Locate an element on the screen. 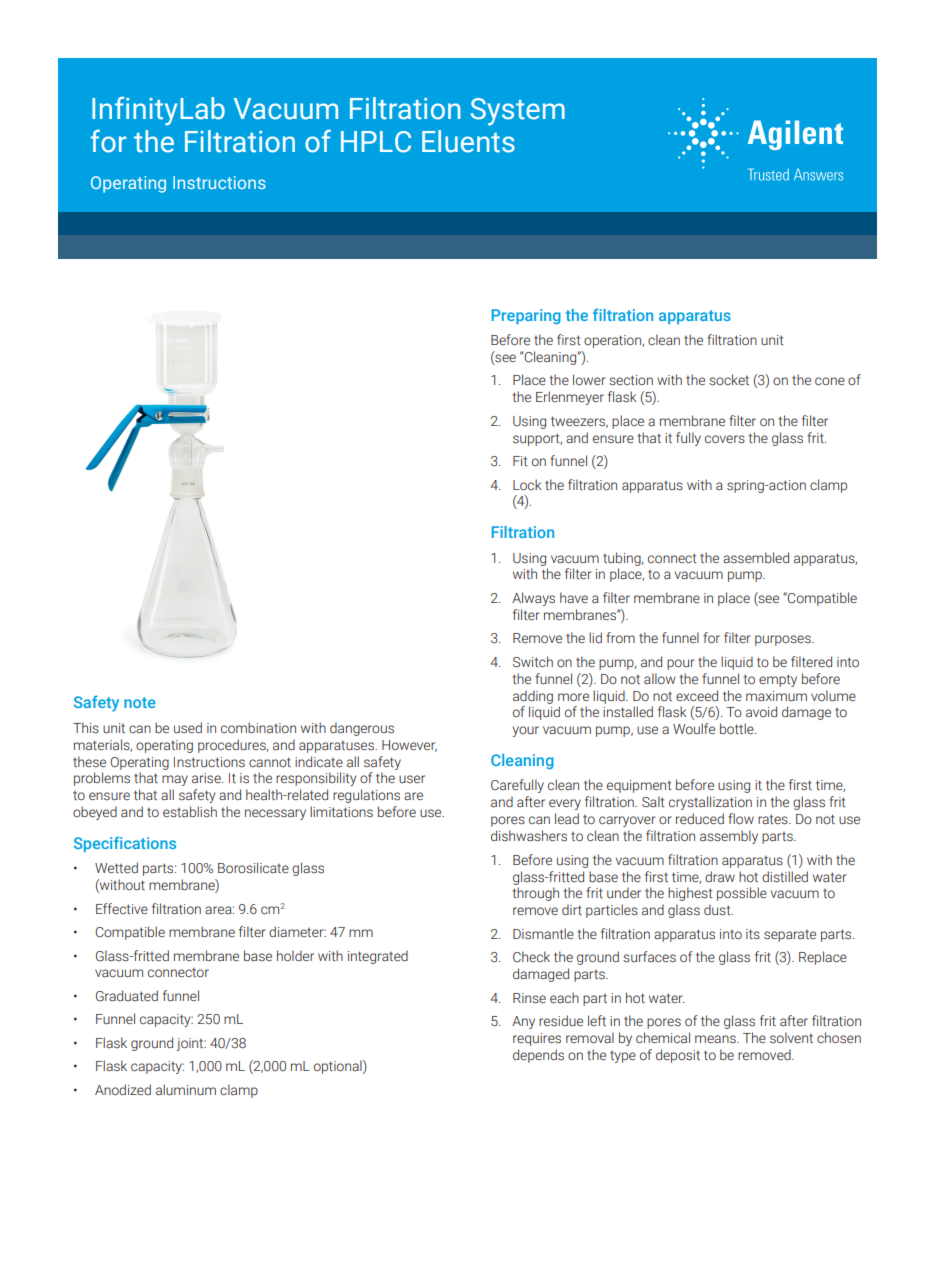 Image resolution: width=936 pixels, height=1288 pixels. Always is located at coordinates (533, 599).
